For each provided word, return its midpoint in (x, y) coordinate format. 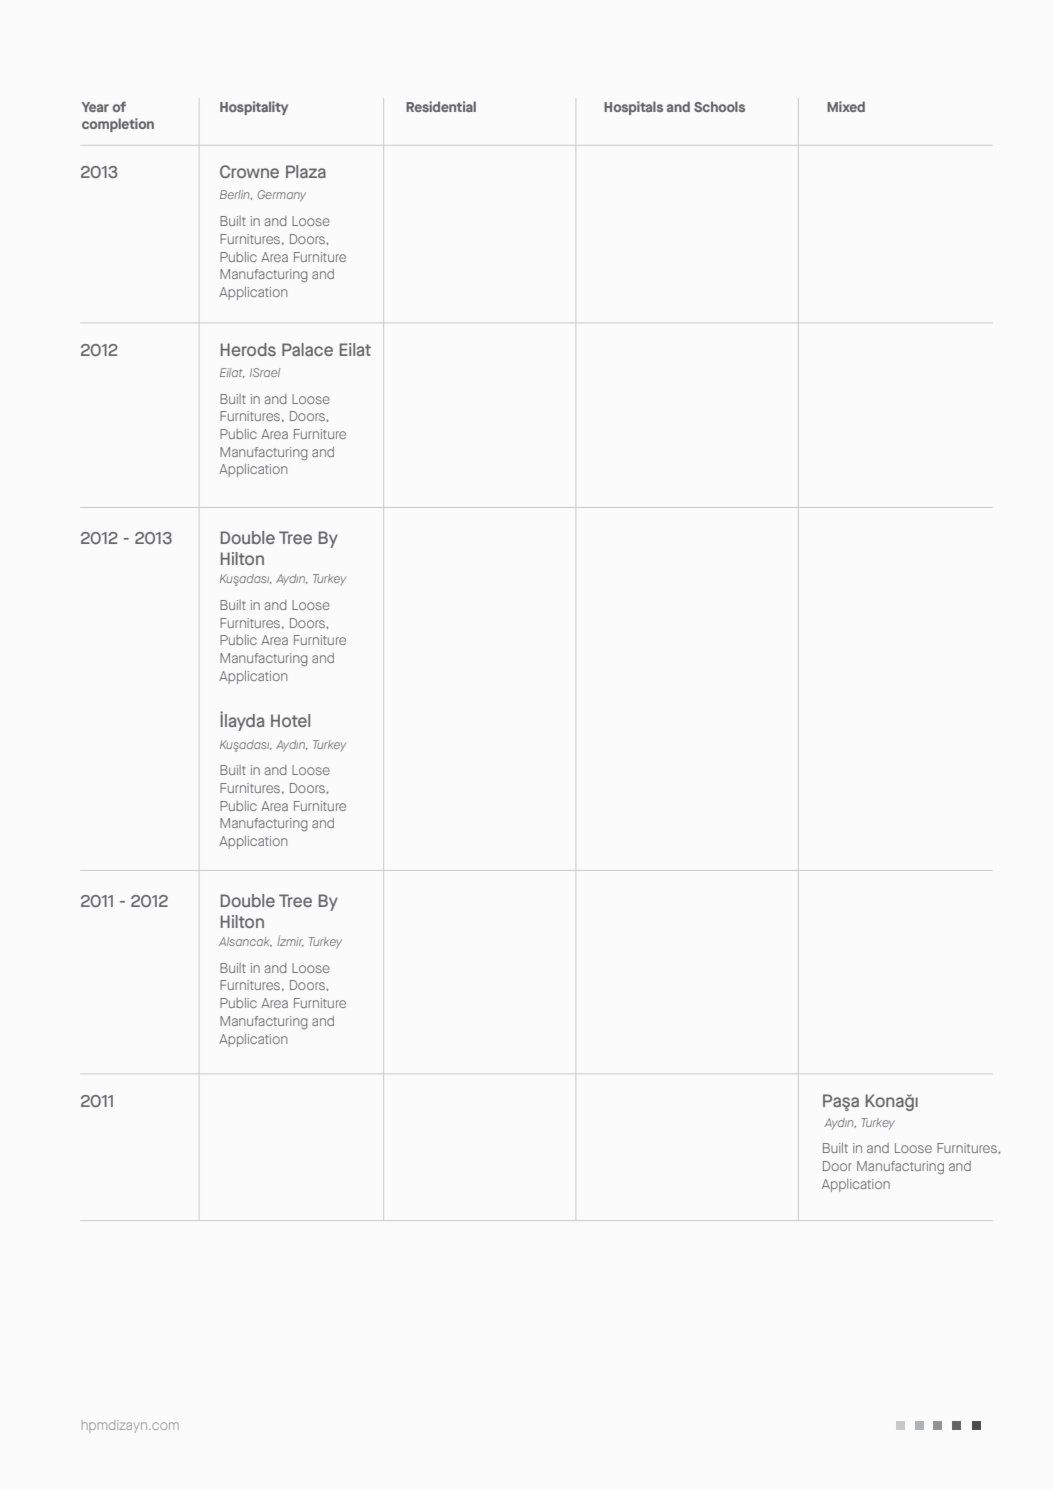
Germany (281, 196)
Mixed (846, 106)
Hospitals (633, 108)
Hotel (290, 720)
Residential (441, 106)
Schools (719, 106)
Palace (307, 349)
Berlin (236, 195)
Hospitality (254, 108)
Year (95, 107)
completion (118, 125)
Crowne (249, 171)
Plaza (306, 171)
